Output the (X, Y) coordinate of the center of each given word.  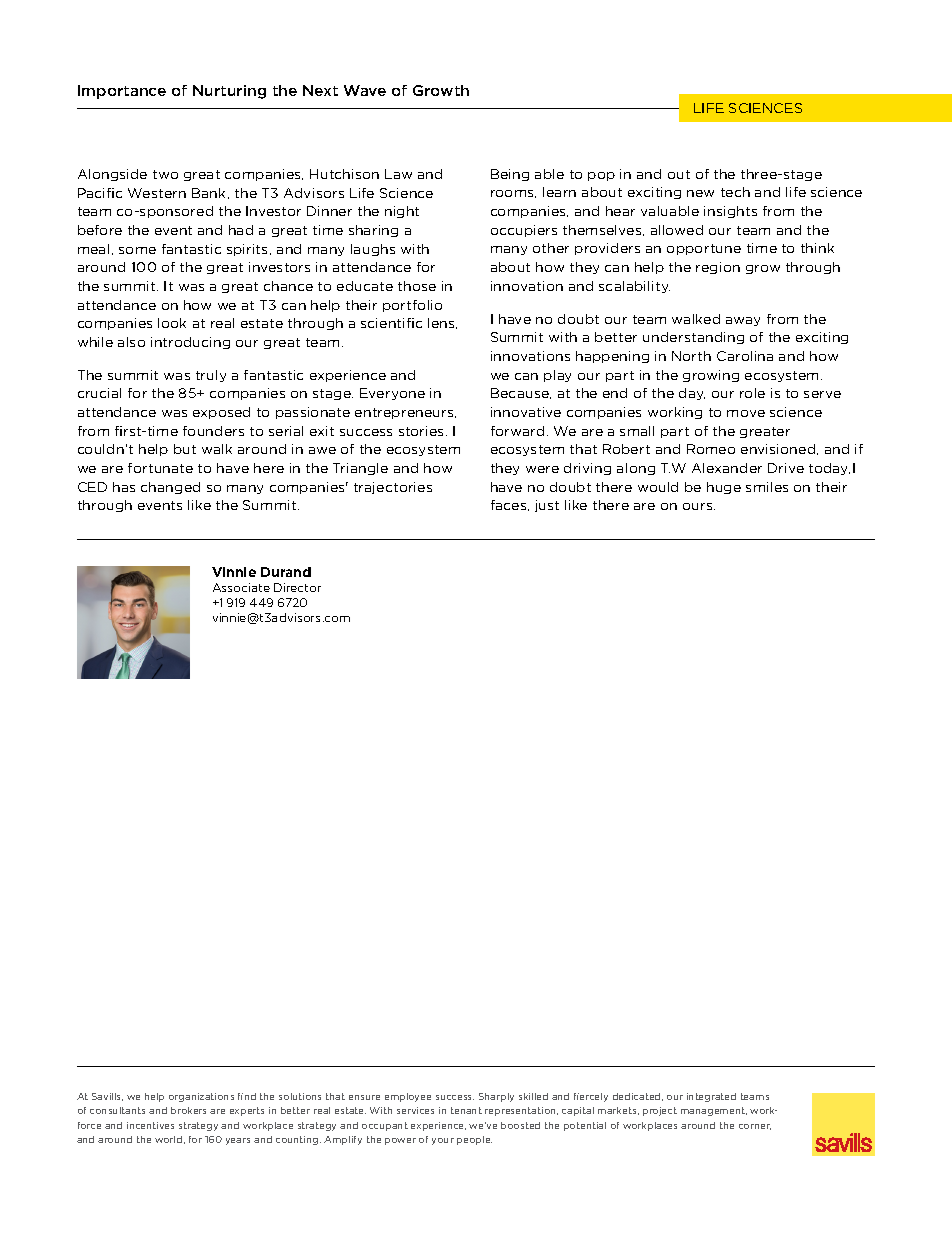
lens (442, 323)
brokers (188, 1110)
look (172, 323)
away (743, 321)
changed (170, 488)
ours (699, 506)
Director (297, 587)
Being (510, 175)
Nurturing (229, 92)
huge (724, 488)
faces (510, 505)
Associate (241, 587)
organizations (201, 1097)
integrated (711, 1097)
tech (735, 192)
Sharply (496, 1097)
